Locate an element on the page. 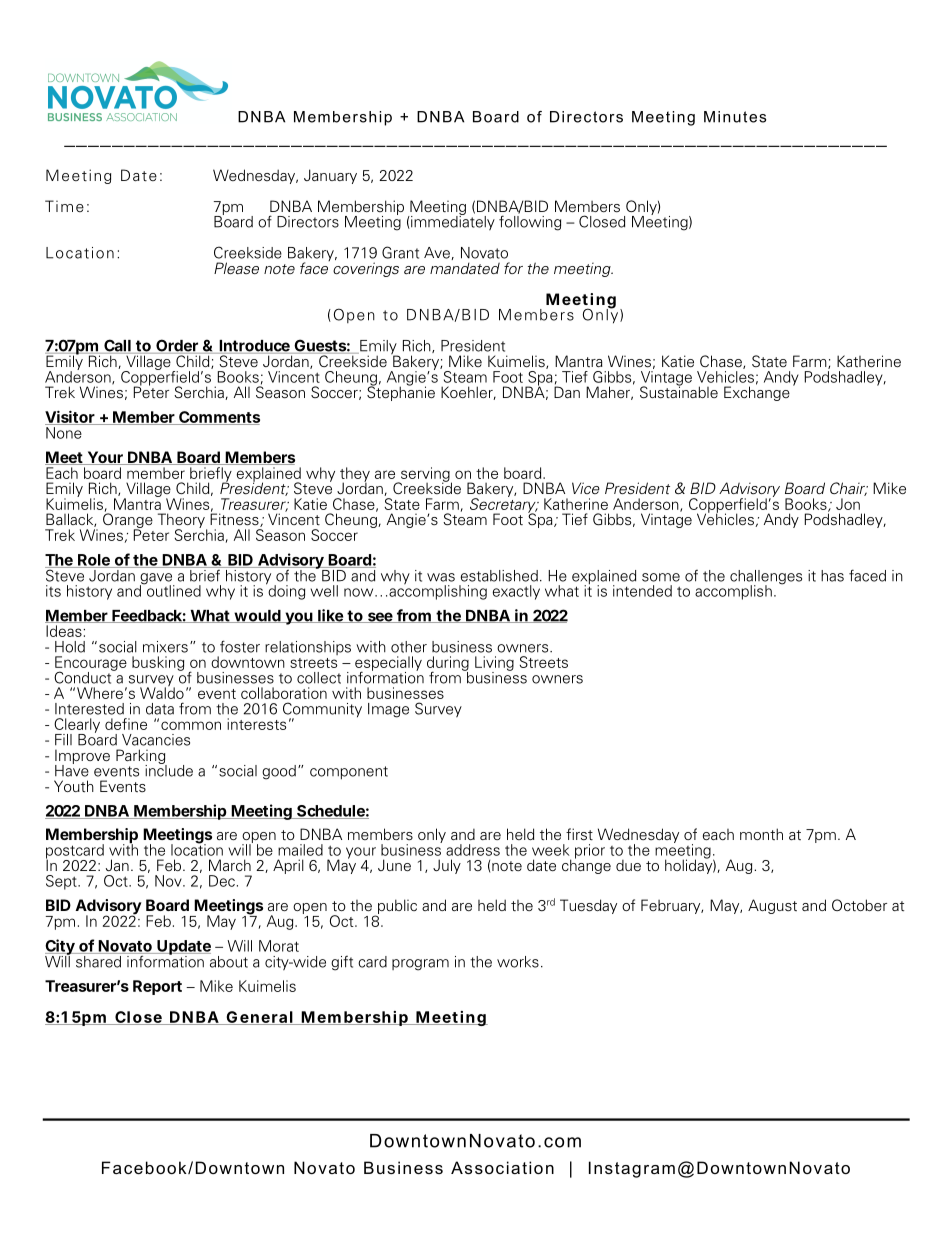 Image resolution: width=952 pixels, height=1233 pixels. Association is located at coordinates (502, 1167).
